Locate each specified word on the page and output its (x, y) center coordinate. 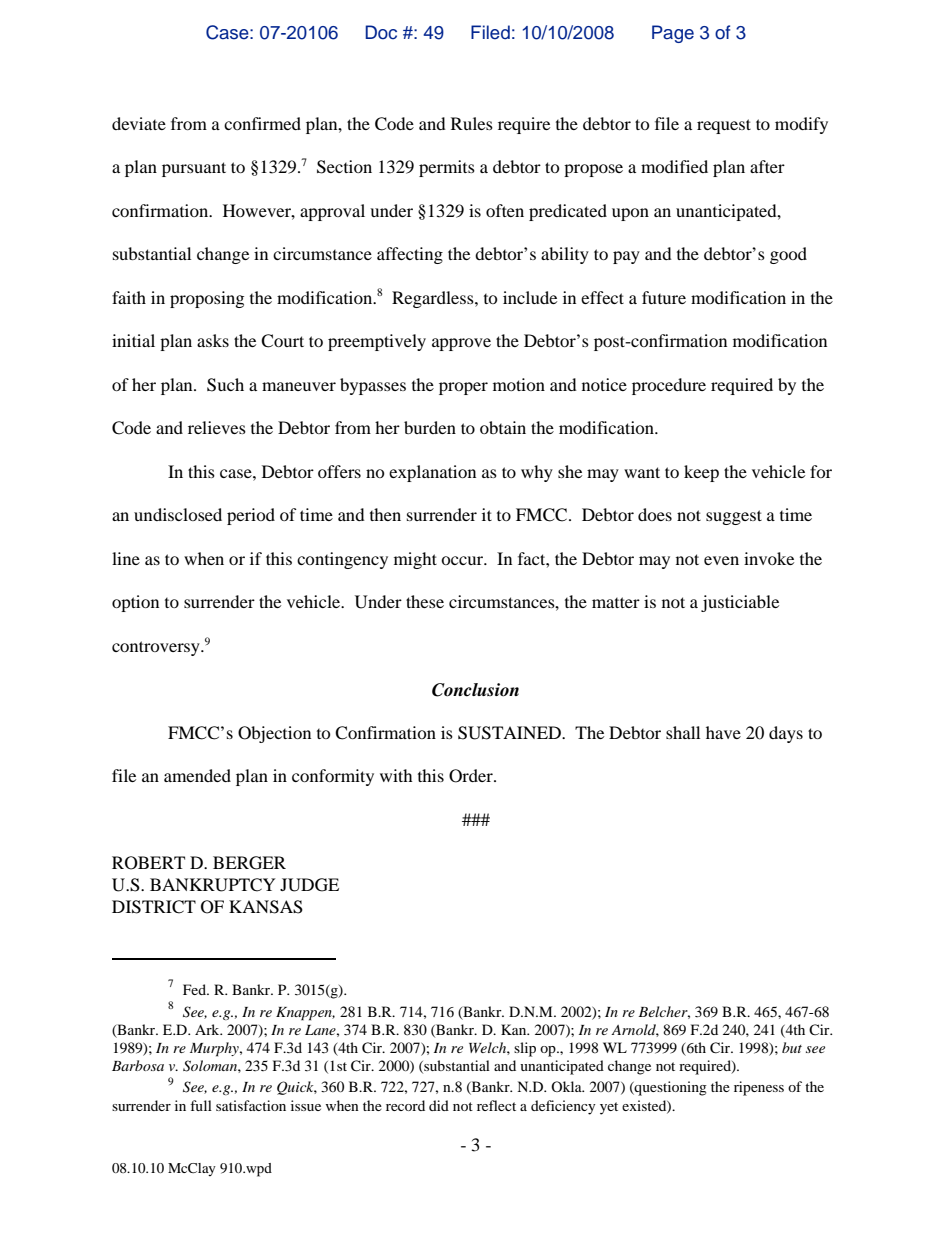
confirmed (262, 123)
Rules (472, 123)
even (721, 560)
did (439, 1105)
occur (463, 560)
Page (673, 34)
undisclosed (178, 514)
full (201, 1105)
